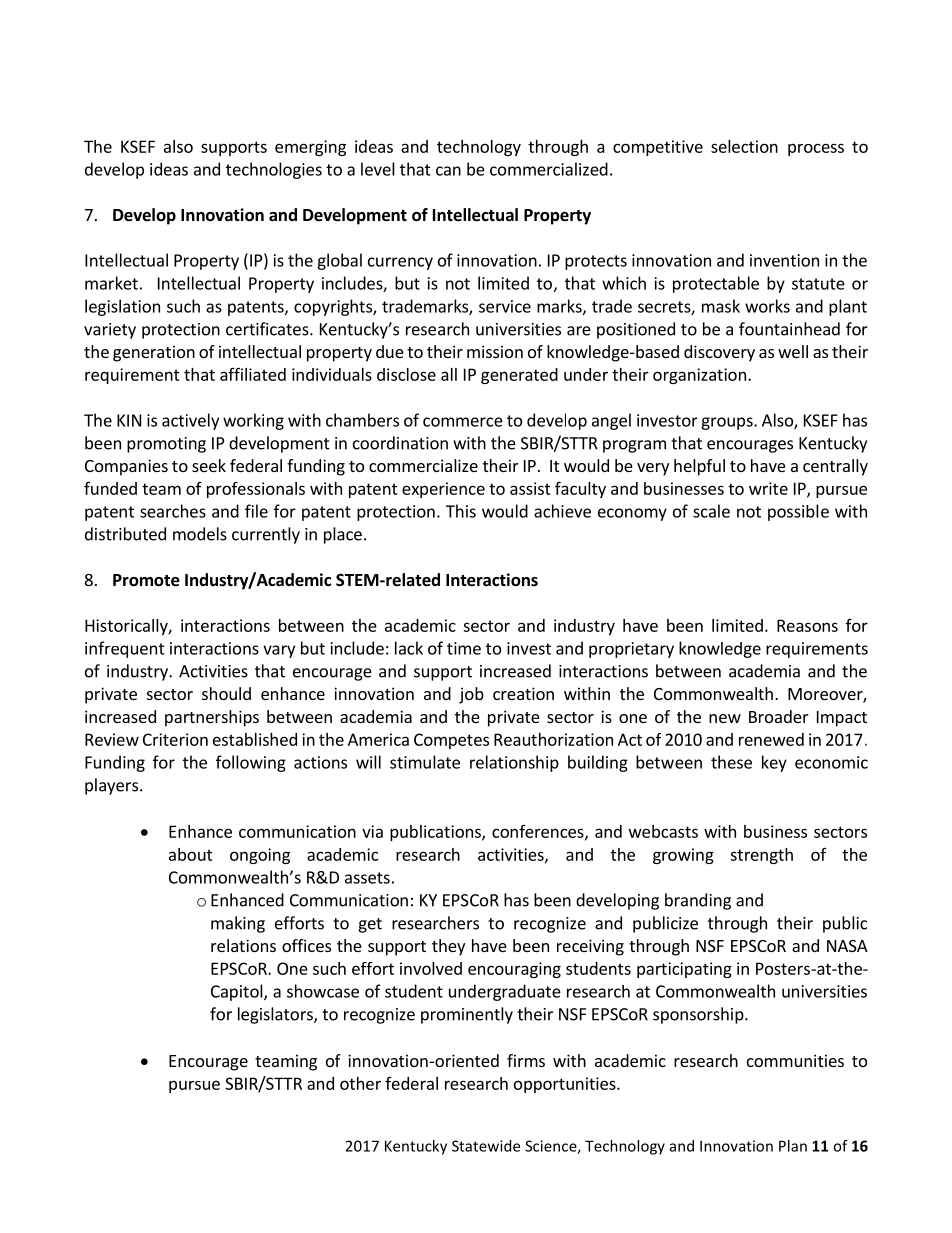 The height and width of the image is (1233, 952). What do you see at coordinates (464, 648) in the image?
I see `time` at bounding box center [464, 648].
